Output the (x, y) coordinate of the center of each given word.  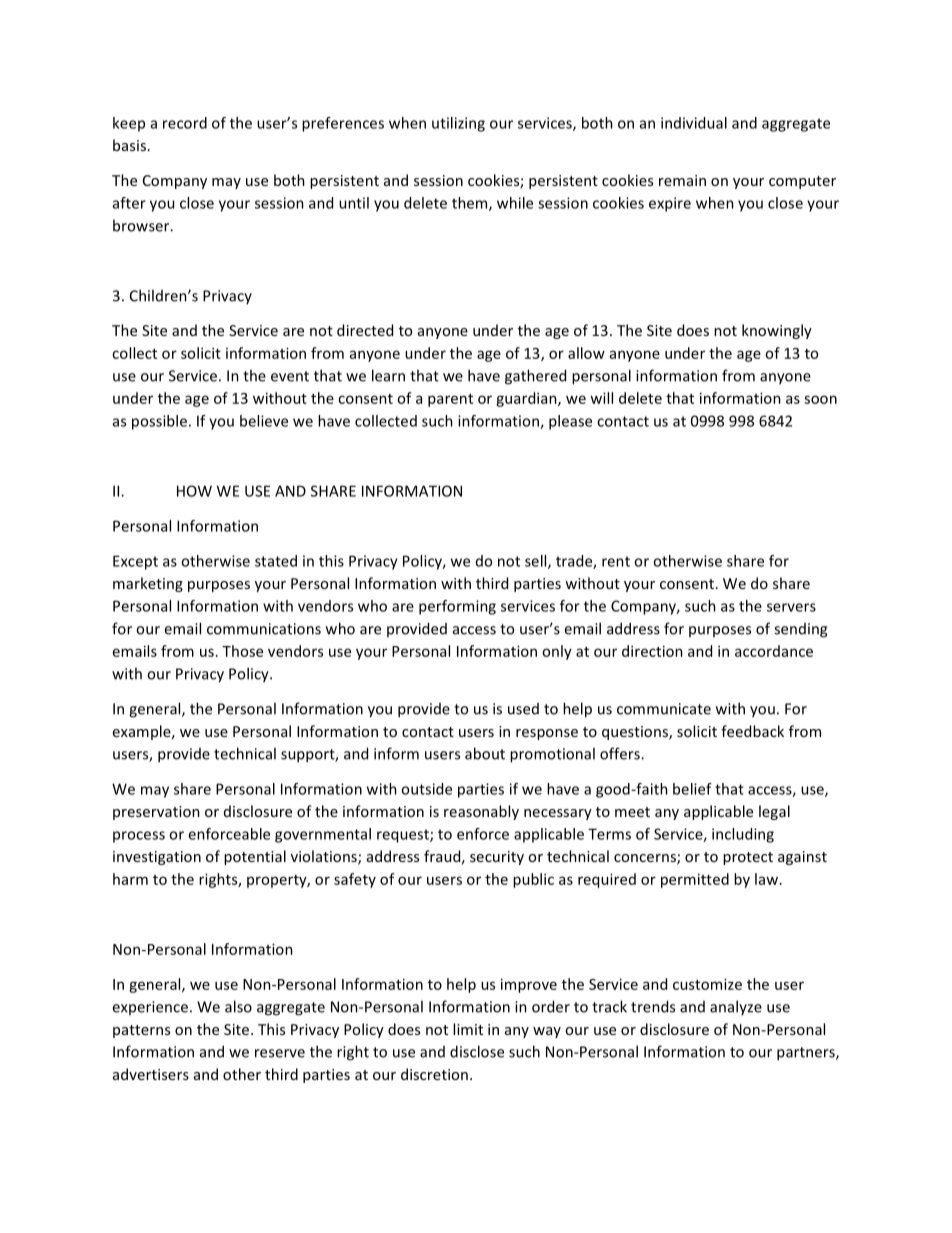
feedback (752, 731)
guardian (527, 399)
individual (694, 123)
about (485, 753)
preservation (156, 813)
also (238, 1006)
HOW (194, 491)
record (185, 123)
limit (468, 1029)
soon (820, 399)
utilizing (458, 124)
